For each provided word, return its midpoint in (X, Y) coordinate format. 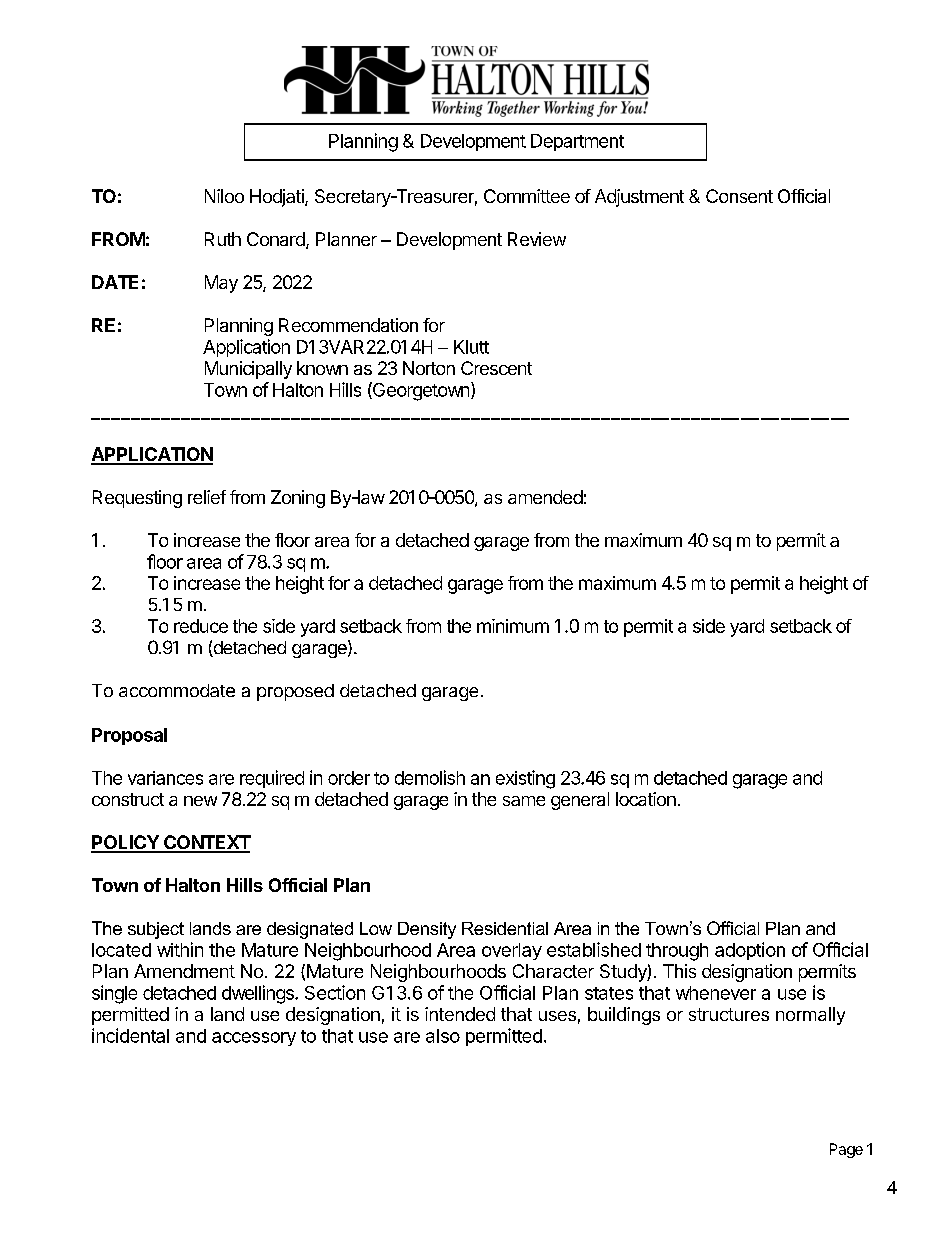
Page (846, 1150)
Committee (527, 196)
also (443, 1036)
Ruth (223, 239)
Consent (739, 196)
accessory (254, 1039)
